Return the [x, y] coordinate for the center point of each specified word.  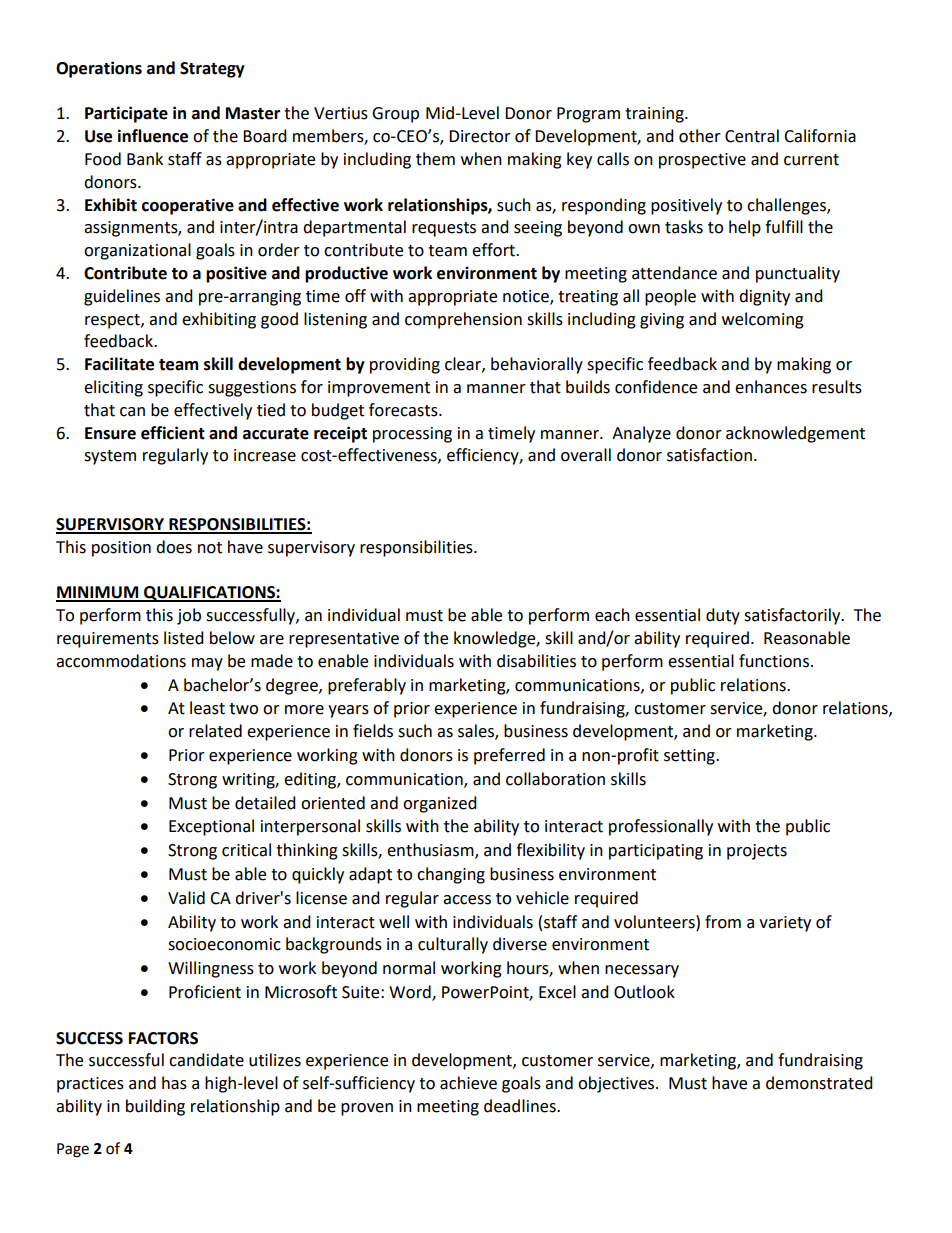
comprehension [463, 320]
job [189, 616]
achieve [468, 1083]
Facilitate [119, 364]
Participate [126, 114]
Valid [186, 898]
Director [480, 136]
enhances [771, 387]
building [155, 1107]
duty [723, 616]
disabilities [536, 661]
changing [451, 875]
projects [757, 852]
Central [752, 136]
